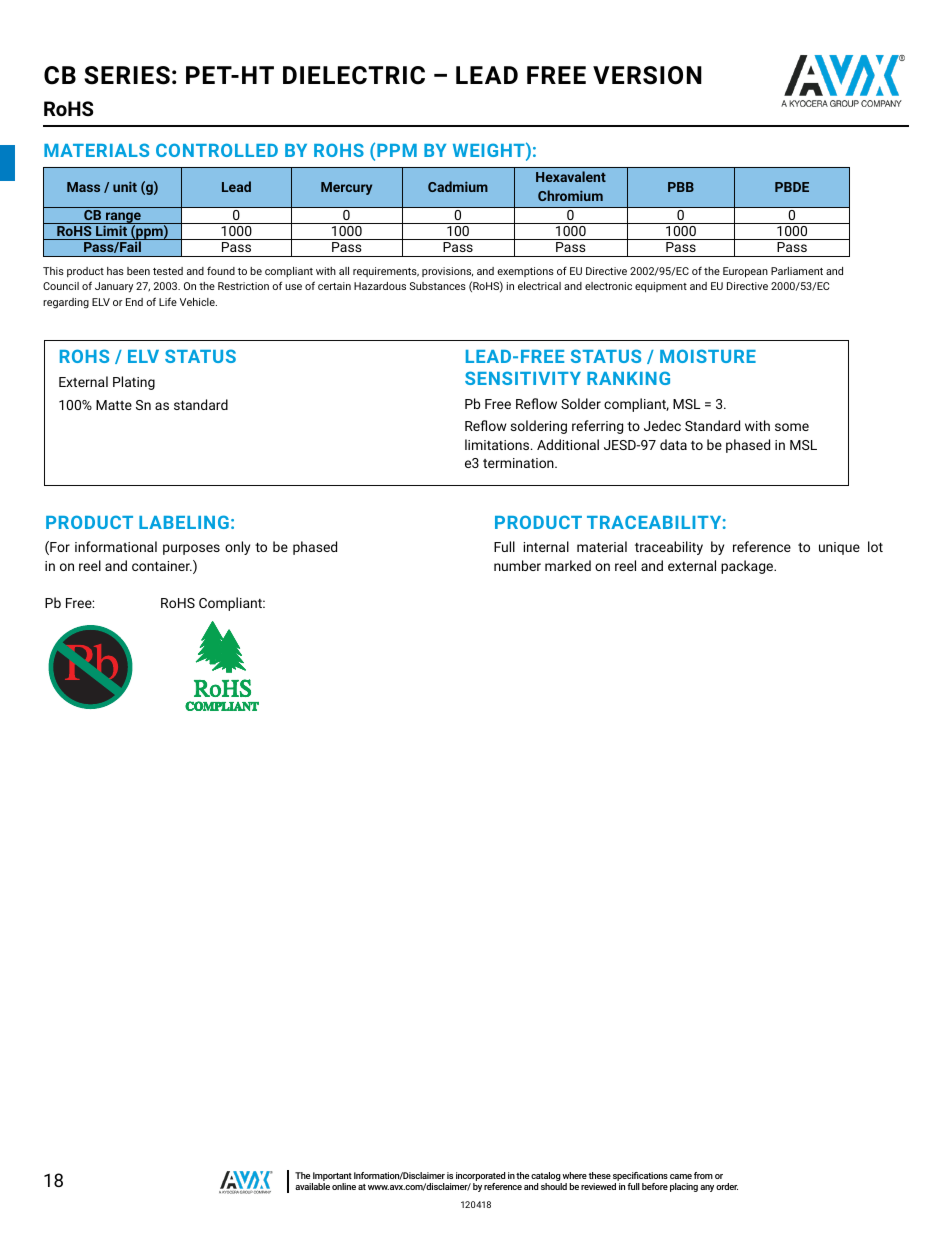 The image size is (952, 1233). Describe the element at coordinates (708, 356) in the document. I see `MOISTURE` at that location.
